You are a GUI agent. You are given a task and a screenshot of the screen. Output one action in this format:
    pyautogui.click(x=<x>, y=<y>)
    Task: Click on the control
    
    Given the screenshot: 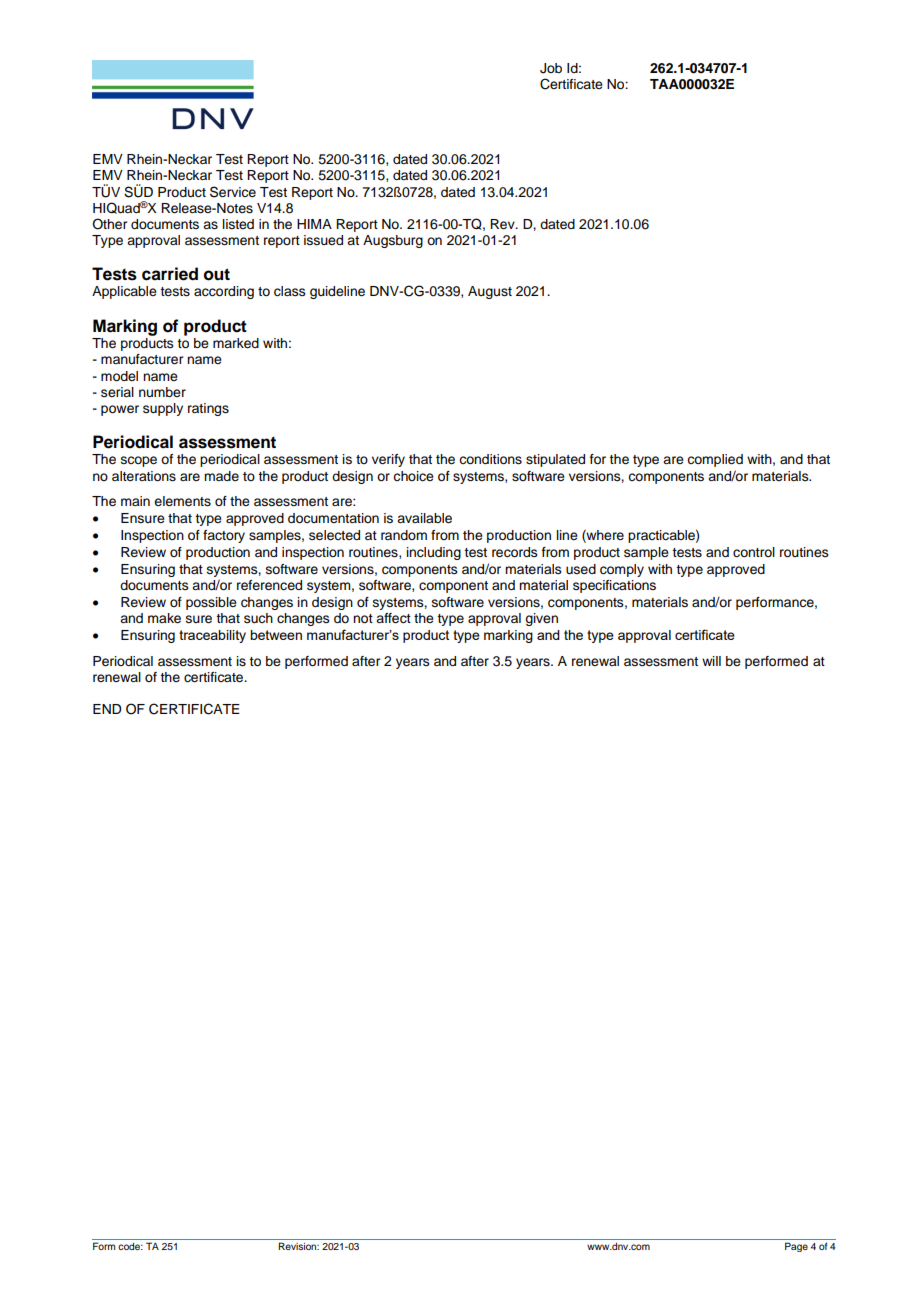 What is the action you would take?
    pyautogui.click(x=754, y=552)
